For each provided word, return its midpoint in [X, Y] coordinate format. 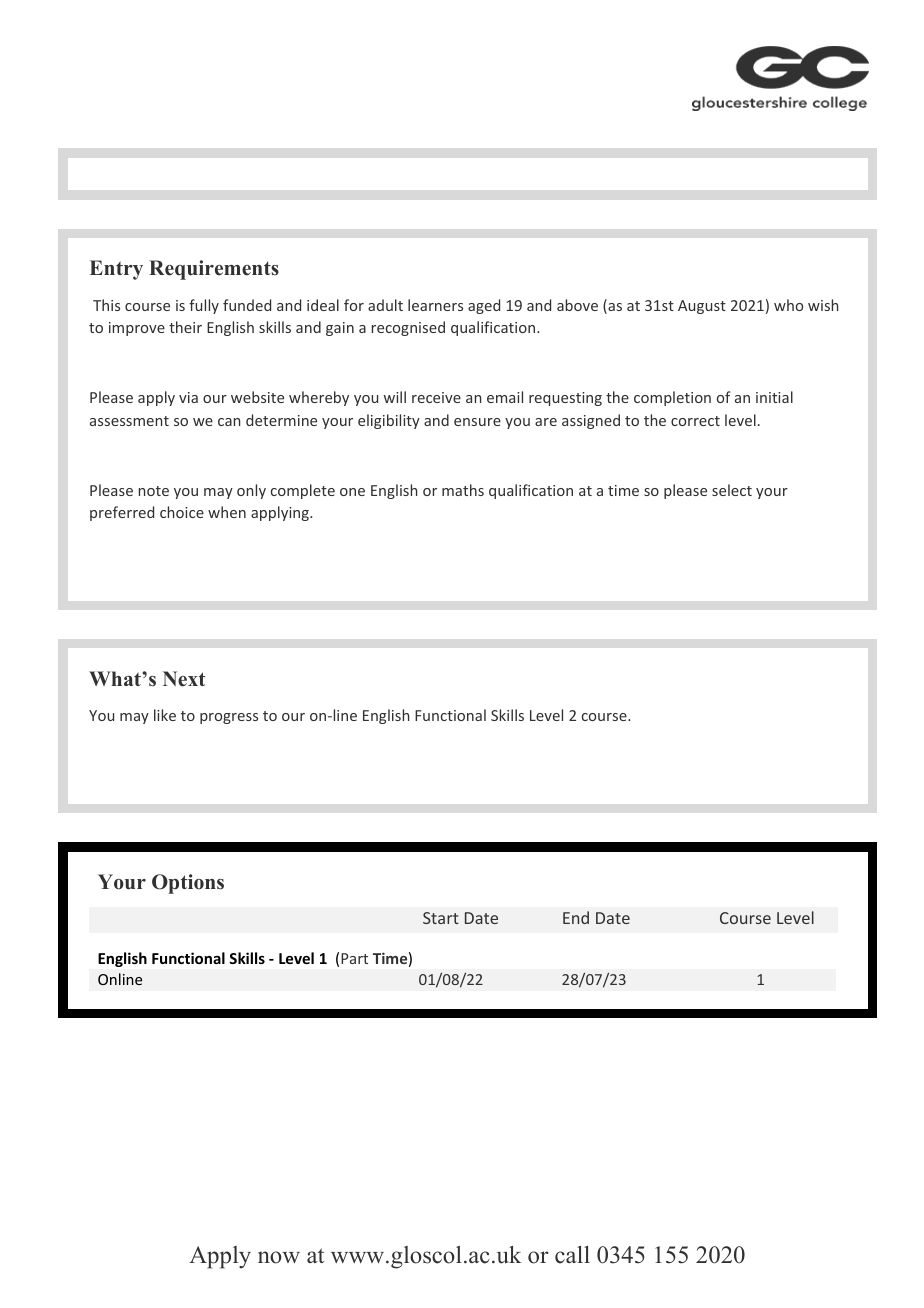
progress [229, 718]
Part [354, 958]
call [572, 1255]
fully [204, 306]
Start [441, 918]
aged [484, 306]
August [702, 307]
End [576, 917]
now [279, 1257]
